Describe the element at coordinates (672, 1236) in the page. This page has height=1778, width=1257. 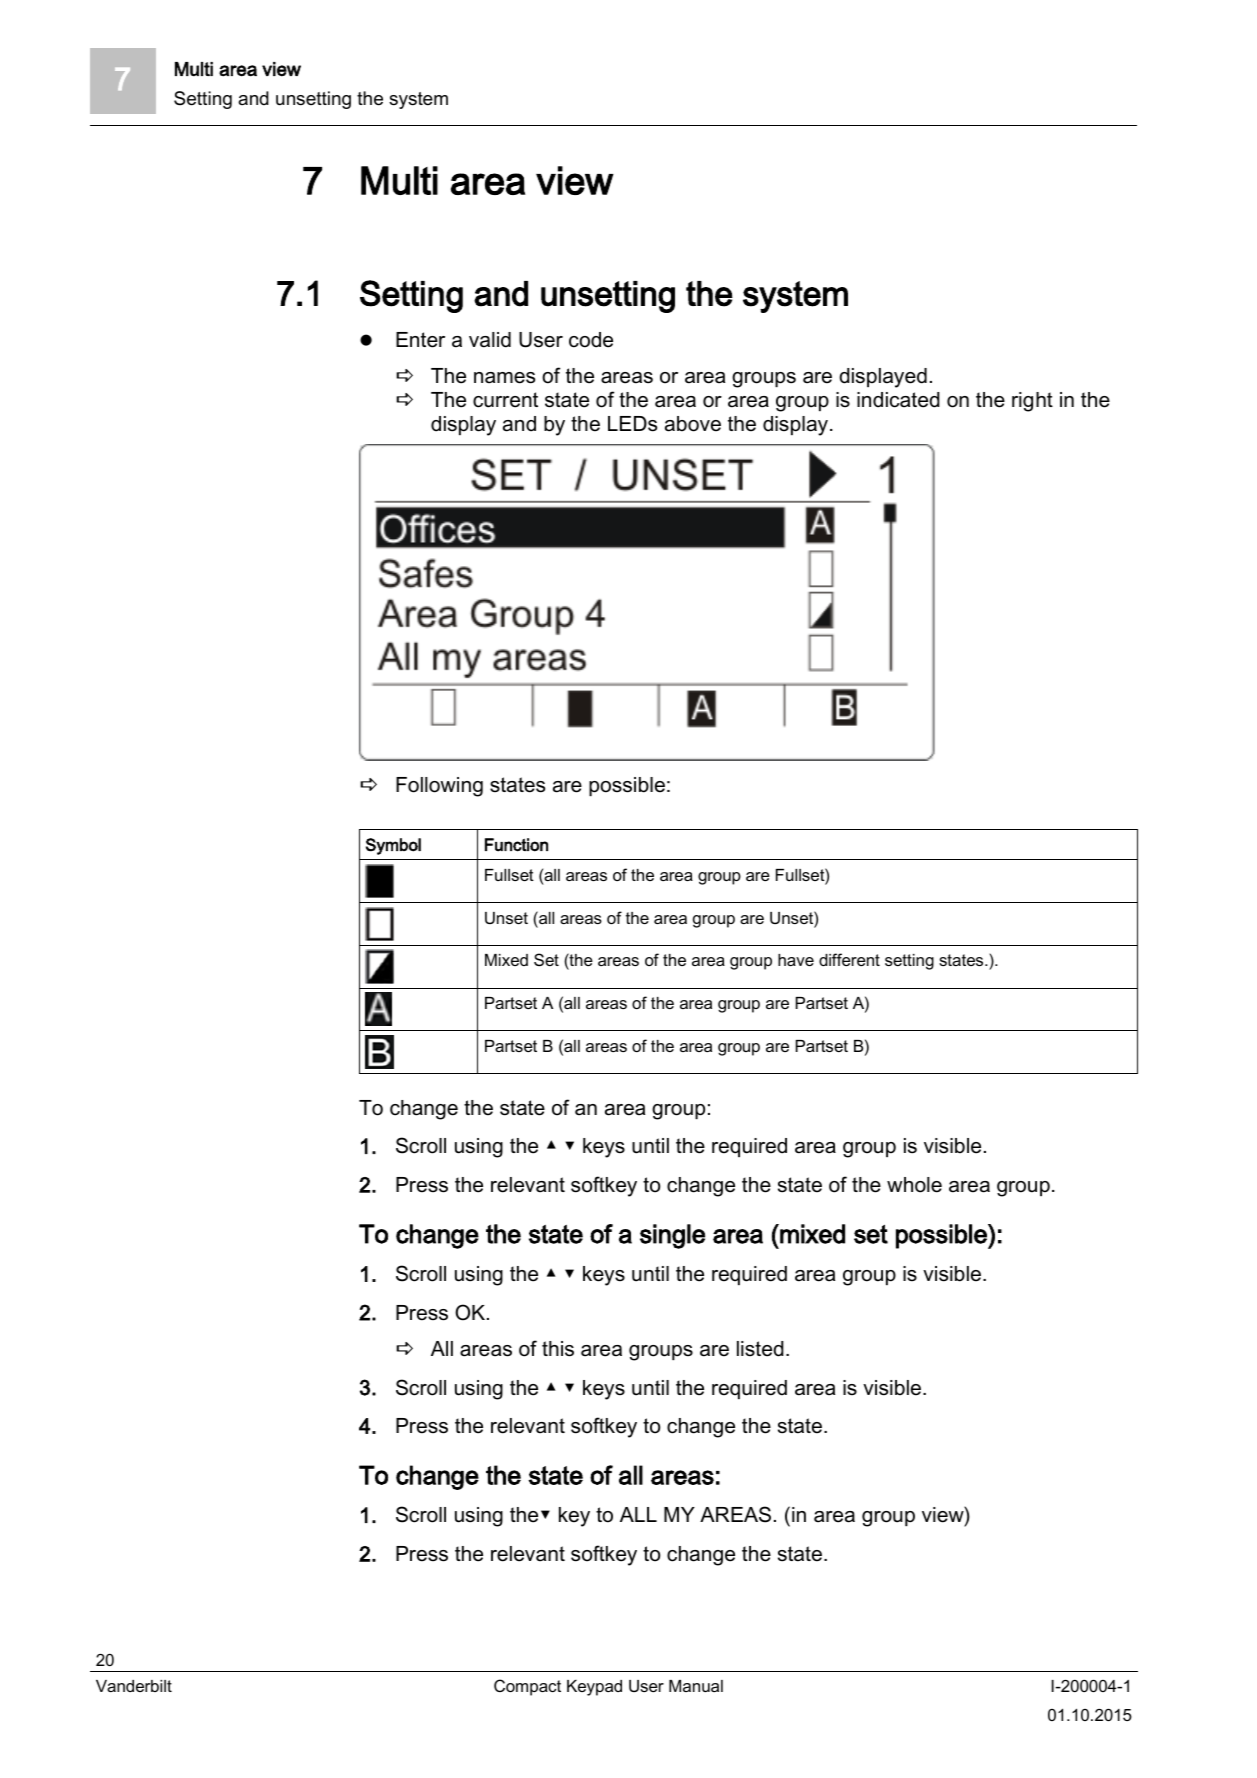
I see `single` at that location.
